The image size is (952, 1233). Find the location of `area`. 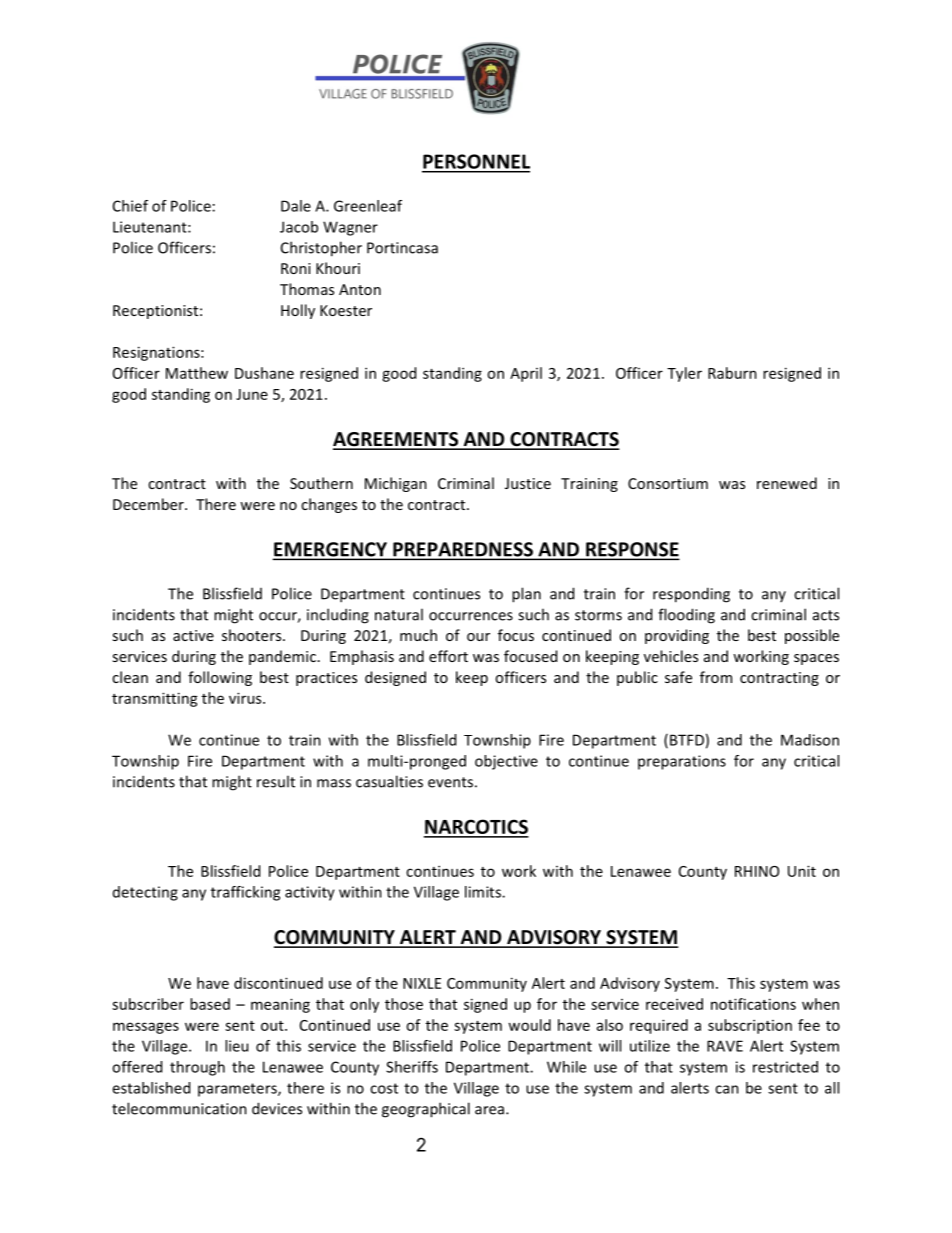

area is located at coordinates (491, 1110).
